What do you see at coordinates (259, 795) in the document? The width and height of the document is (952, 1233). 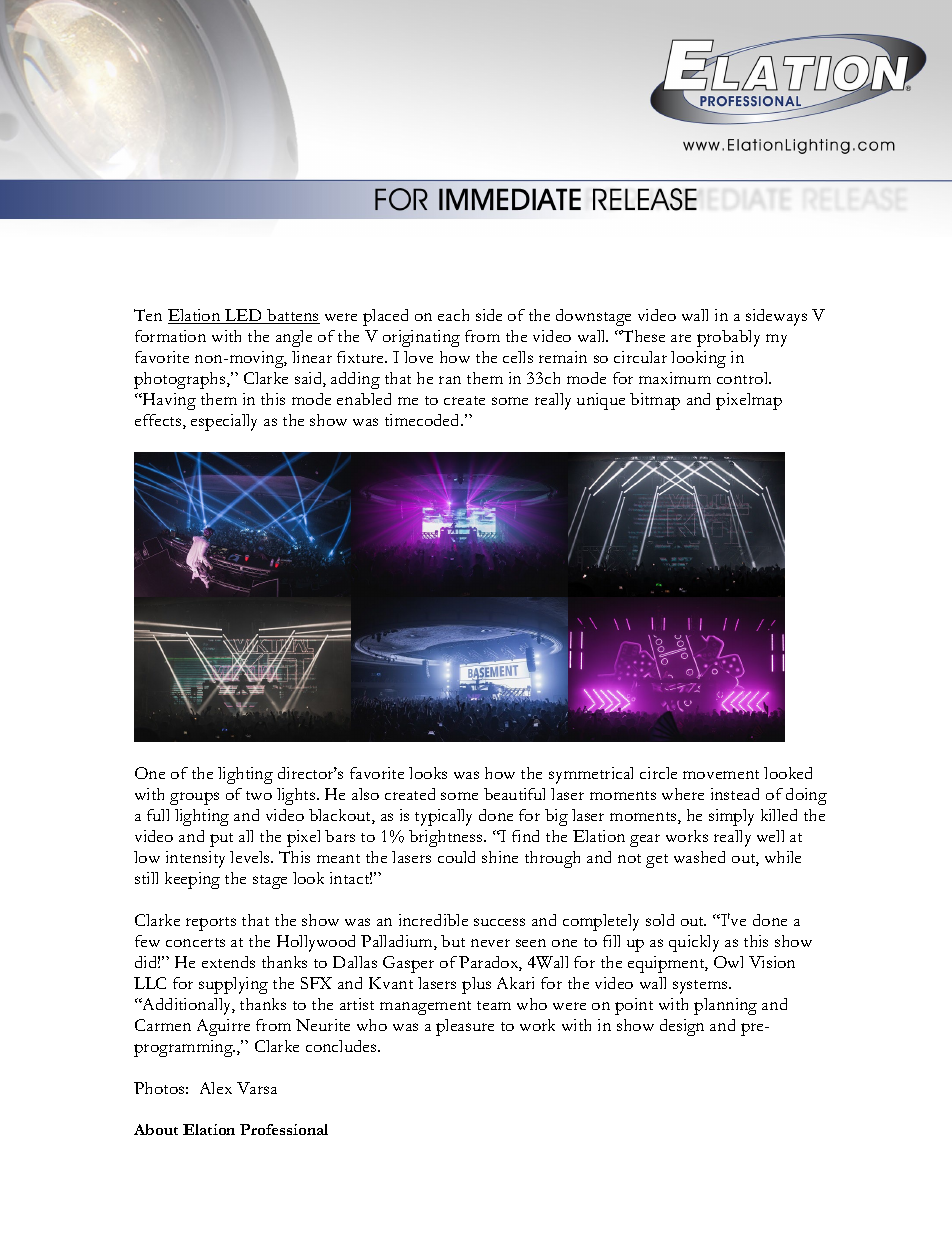 I see `two` at bounding box center [259, 795].
